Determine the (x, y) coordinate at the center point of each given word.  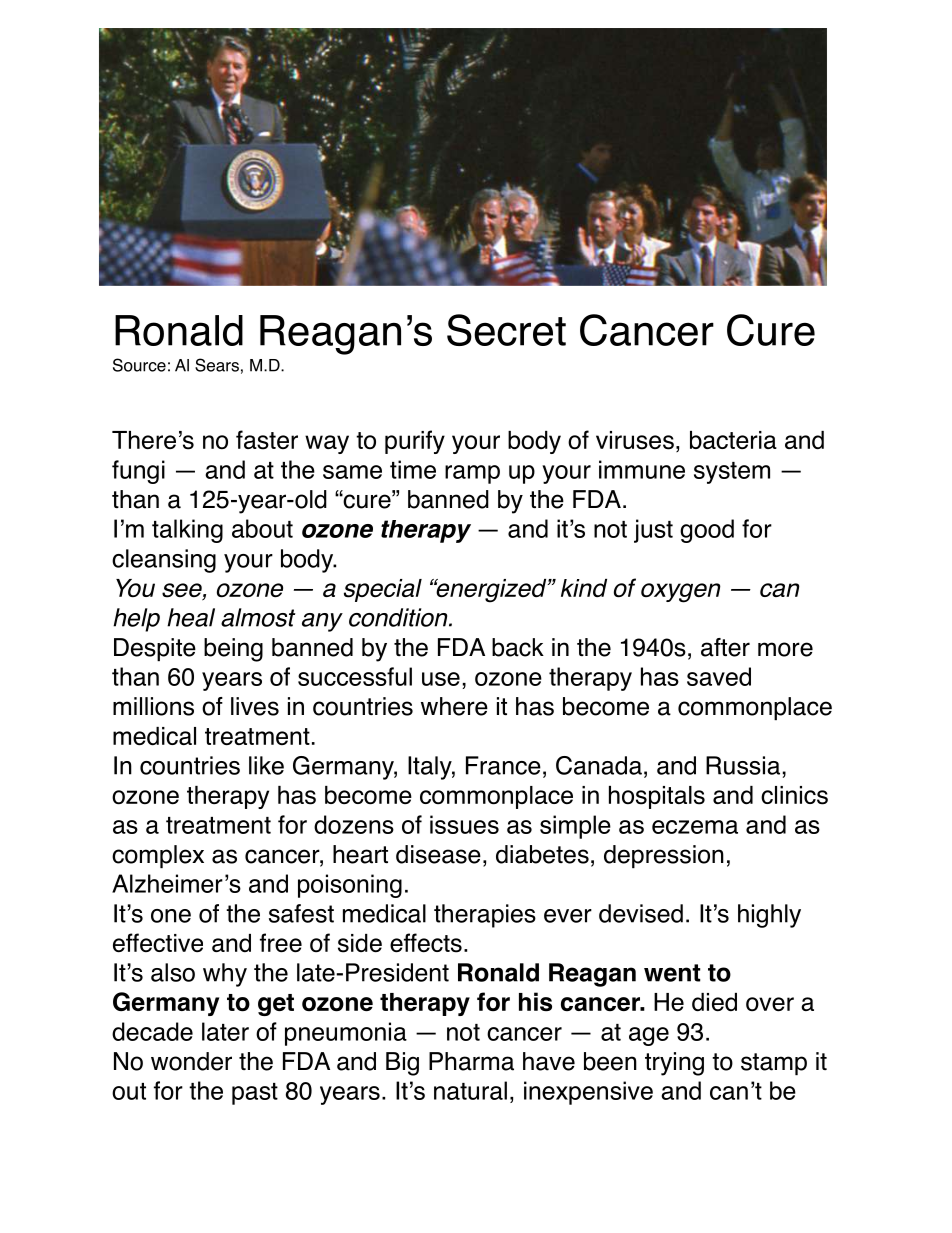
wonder (191, 1061)
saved (719, 676)
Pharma (471, 1061)
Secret (506, 330)
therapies (485, 916)
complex (158, 856)
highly (769, 916)
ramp (472, 474)
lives (255, 706)
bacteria (733, 440)
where (454, 706)
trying (674, 1064)
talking (187, 531)
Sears (217, 365)
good (707, 531)
